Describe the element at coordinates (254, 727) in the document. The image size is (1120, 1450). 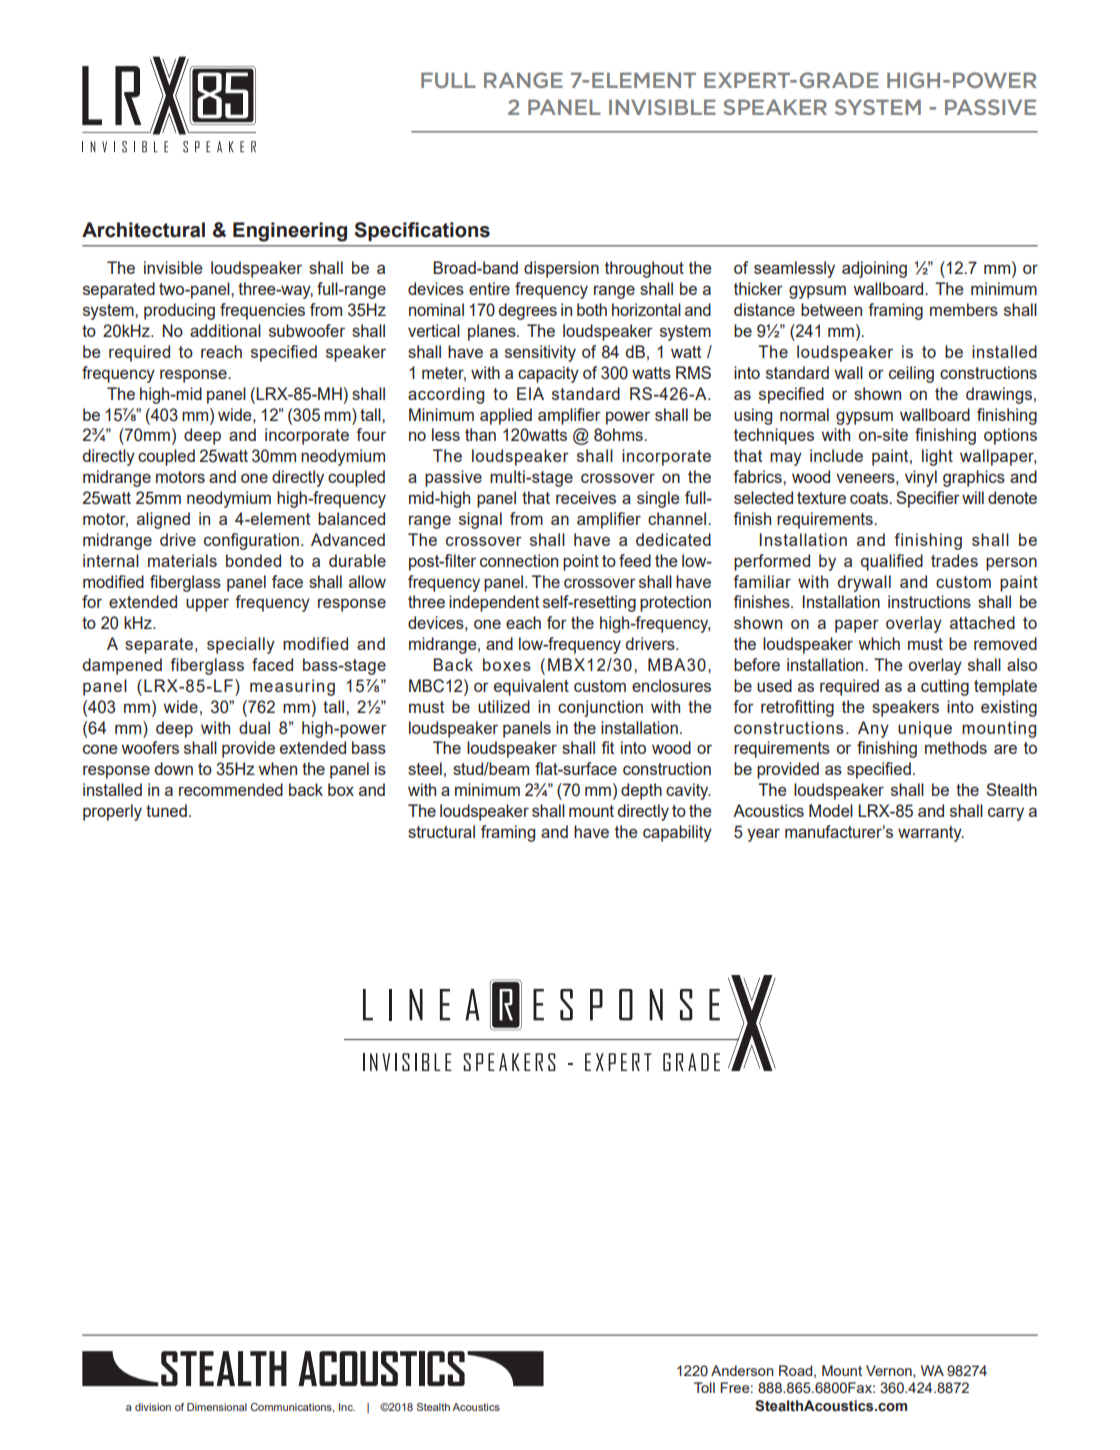
I see `dual` at that location.
